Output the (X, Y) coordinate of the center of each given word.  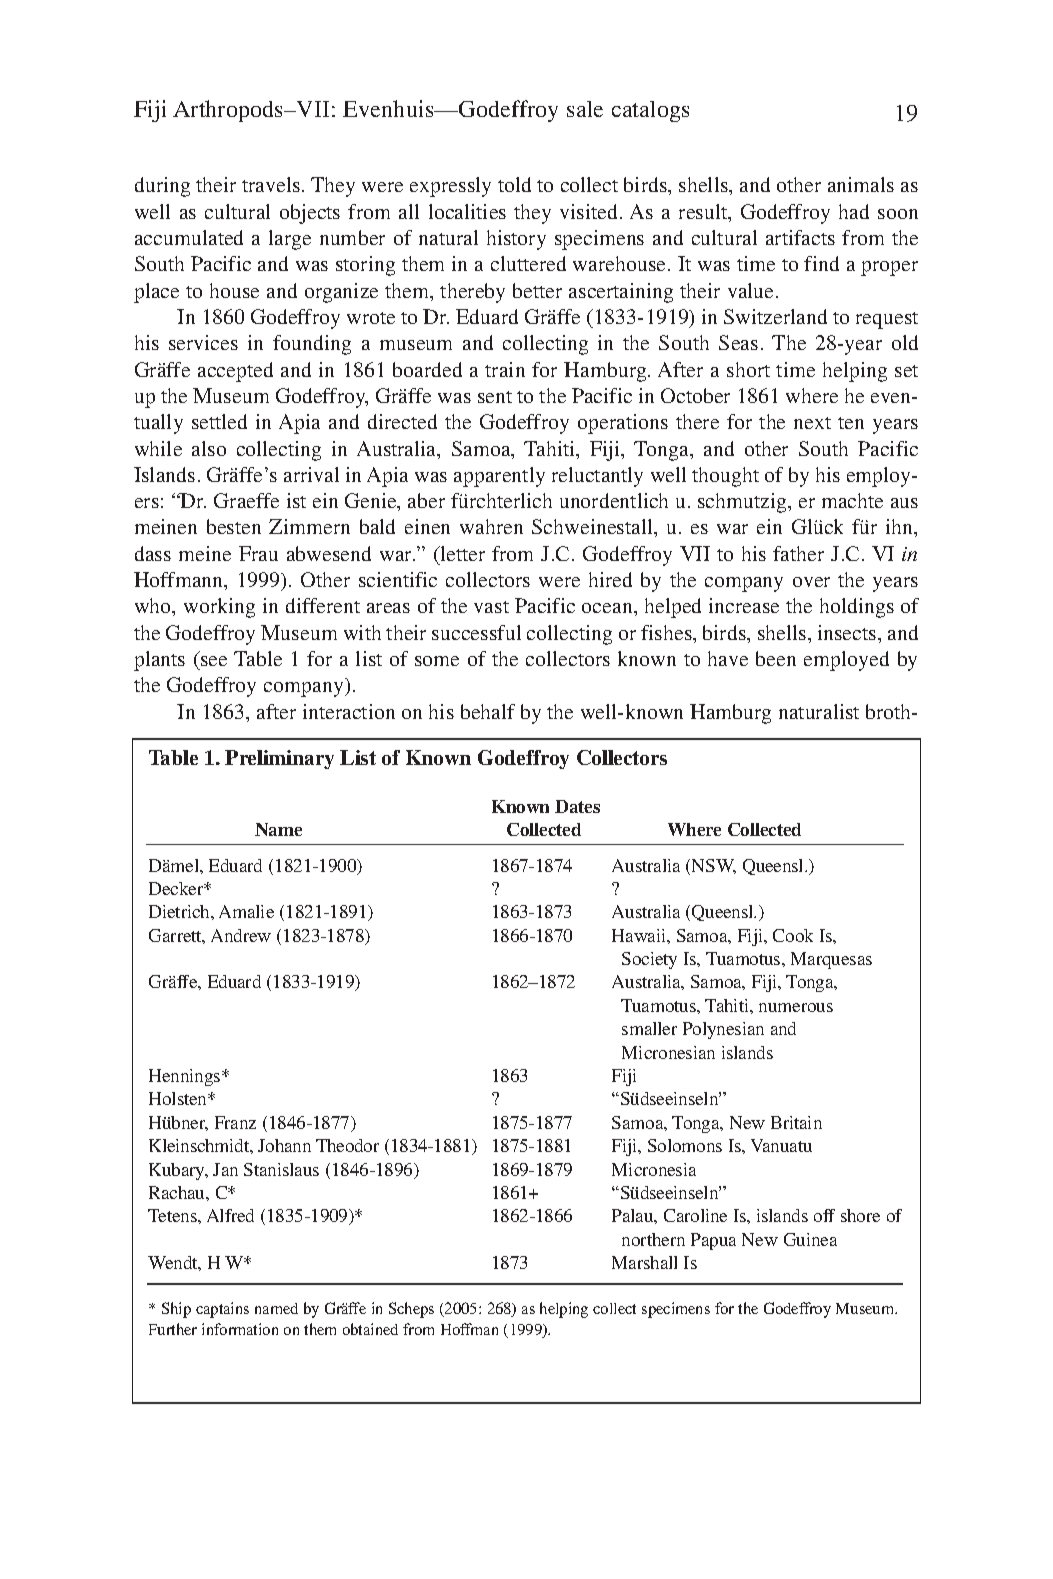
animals (861, 184)
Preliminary (279, 759)
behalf (488, 711)
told (514, 184)
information (240, 1329)
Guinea (810, 1239)
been (776, 658)
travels (271, 184)
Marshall (644, 1262)
